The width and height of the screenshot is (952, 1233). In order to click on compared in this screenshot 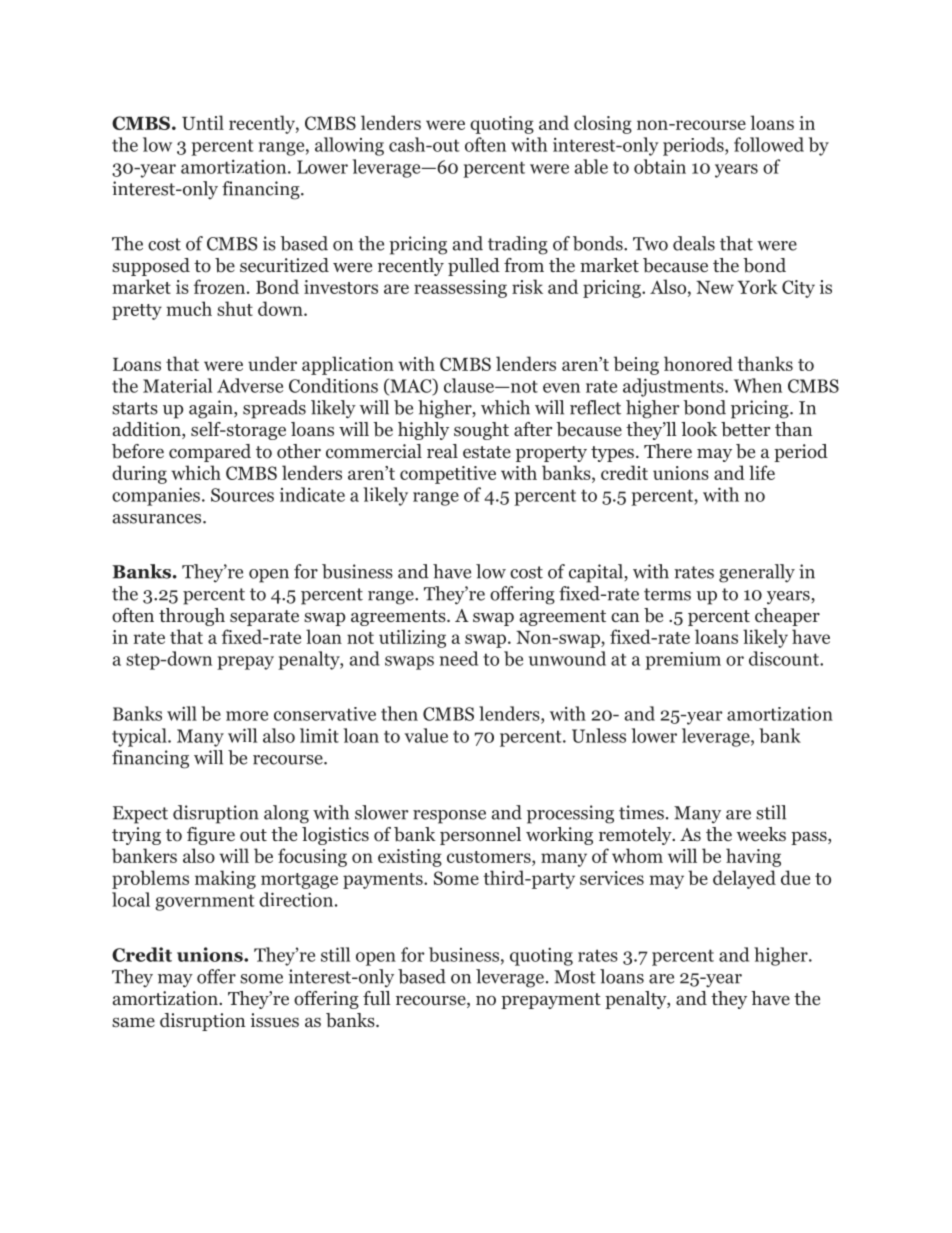, I will do `click(210, 453)`.
